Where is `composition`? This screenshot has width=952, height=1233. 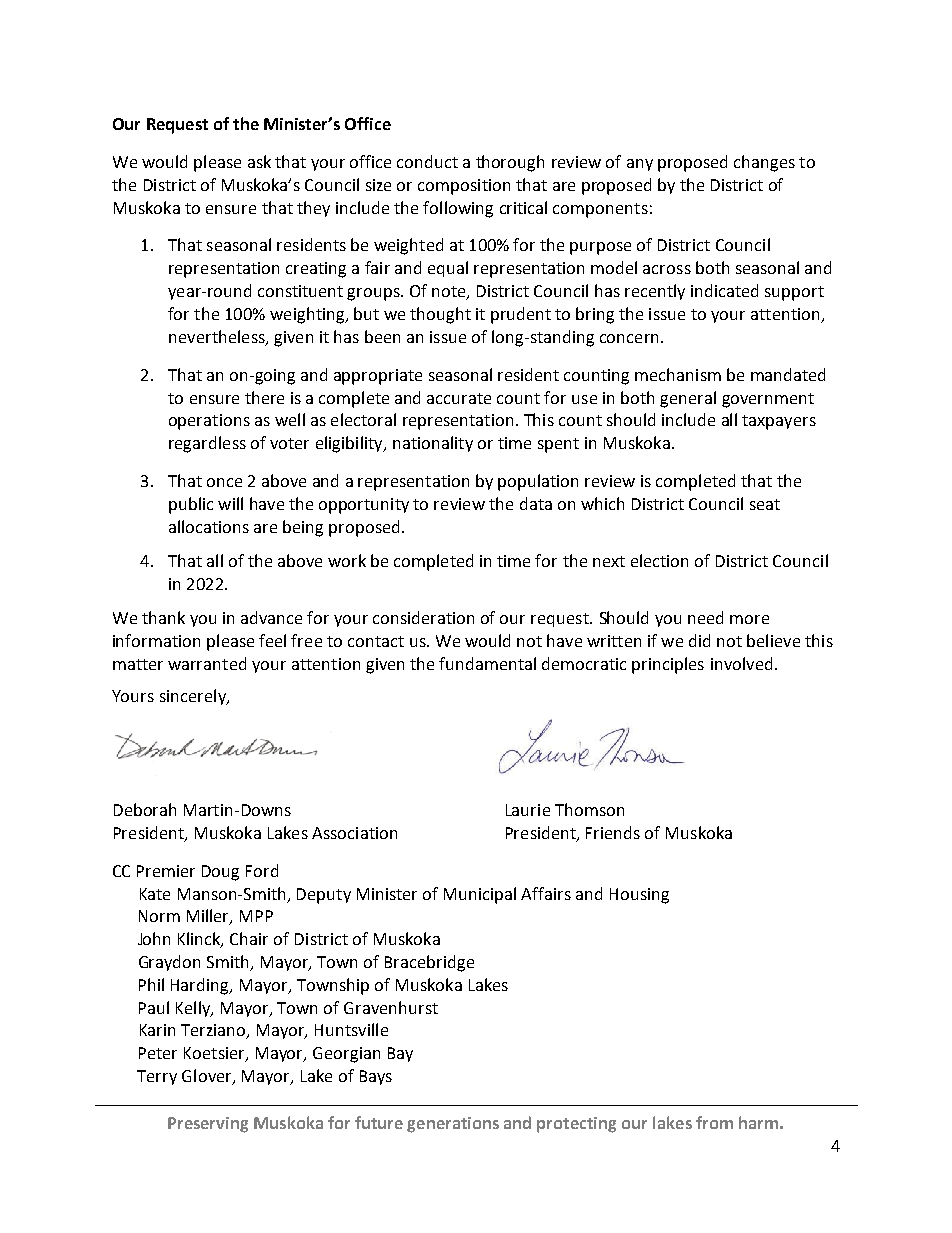 composition is located at coordinates (464, 187).
